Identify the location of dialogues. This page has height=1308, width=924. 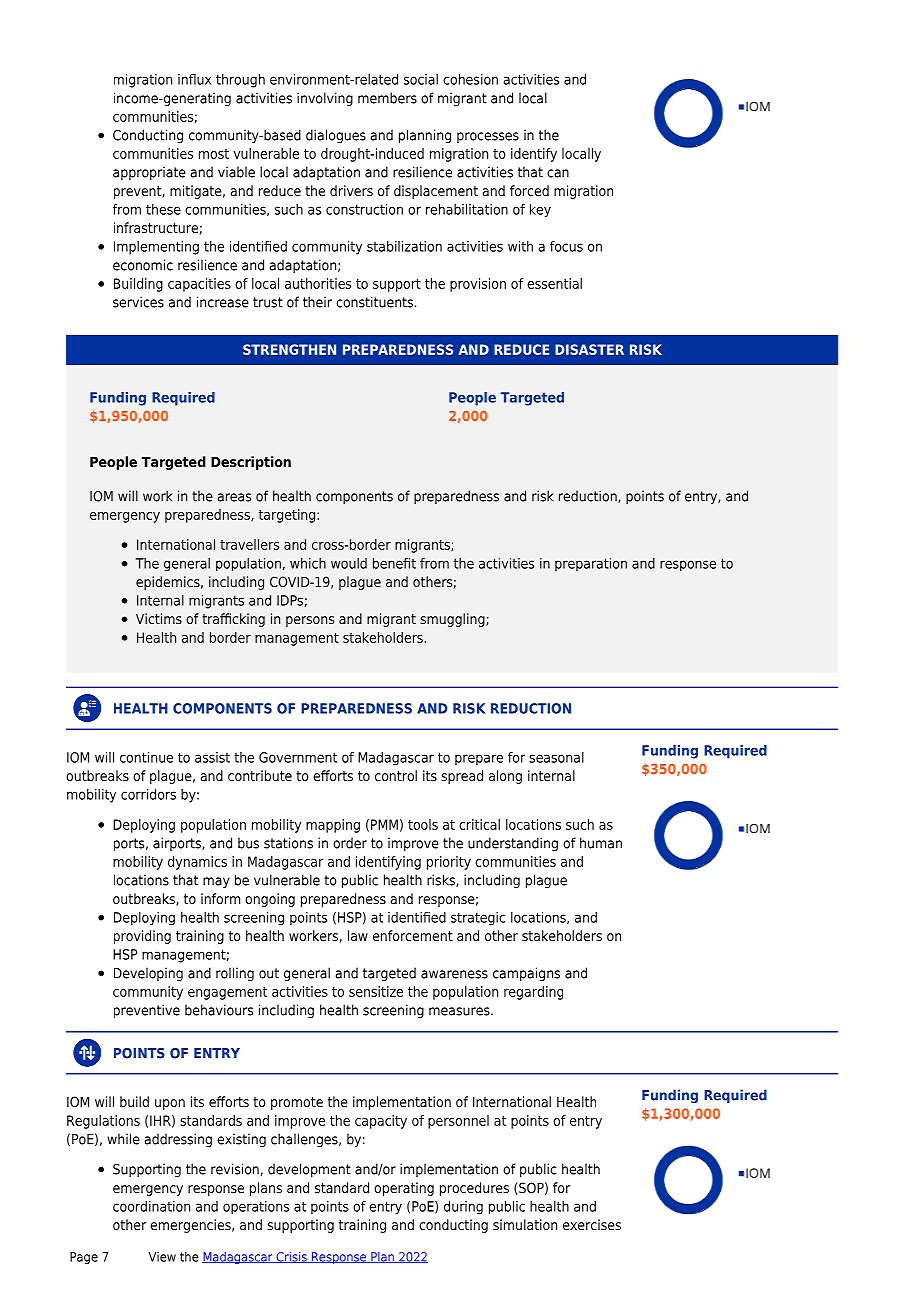
(336, 136).
